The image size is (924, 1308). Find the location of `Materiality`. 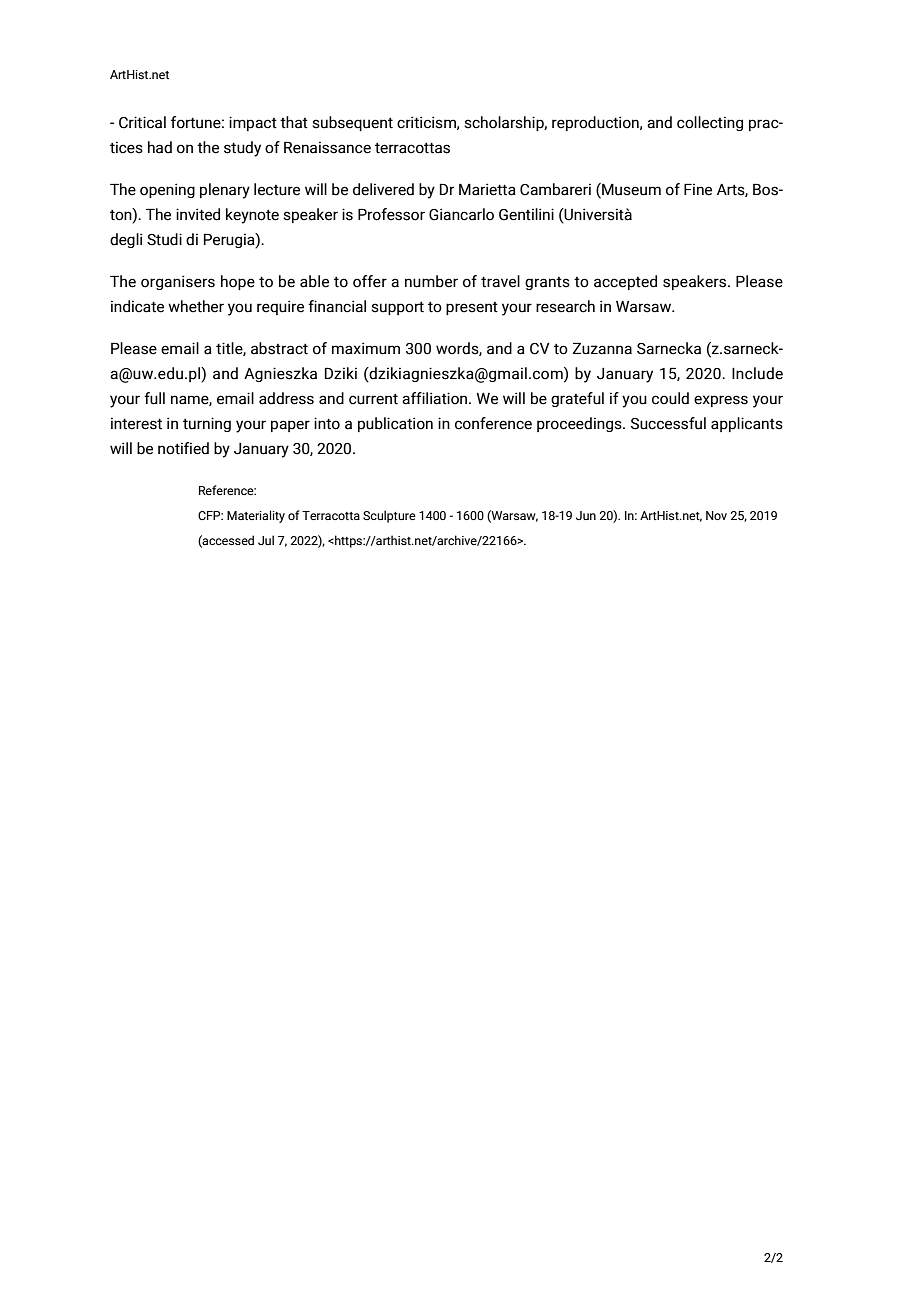

Materiality is located at coordinates (256, 516).
